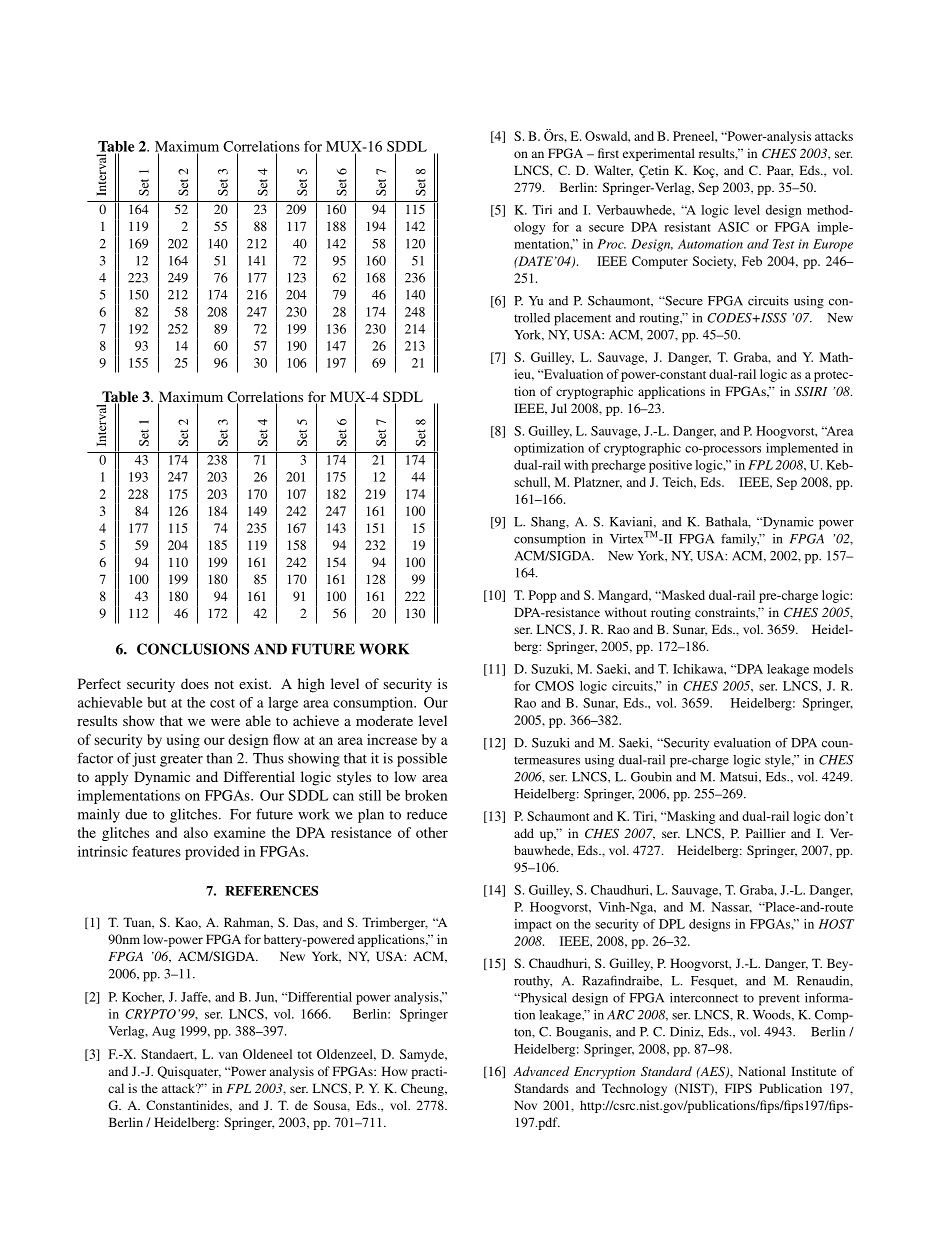 This screenshot has width=952, height=1233. I want to click on first, so click(608, 153).
